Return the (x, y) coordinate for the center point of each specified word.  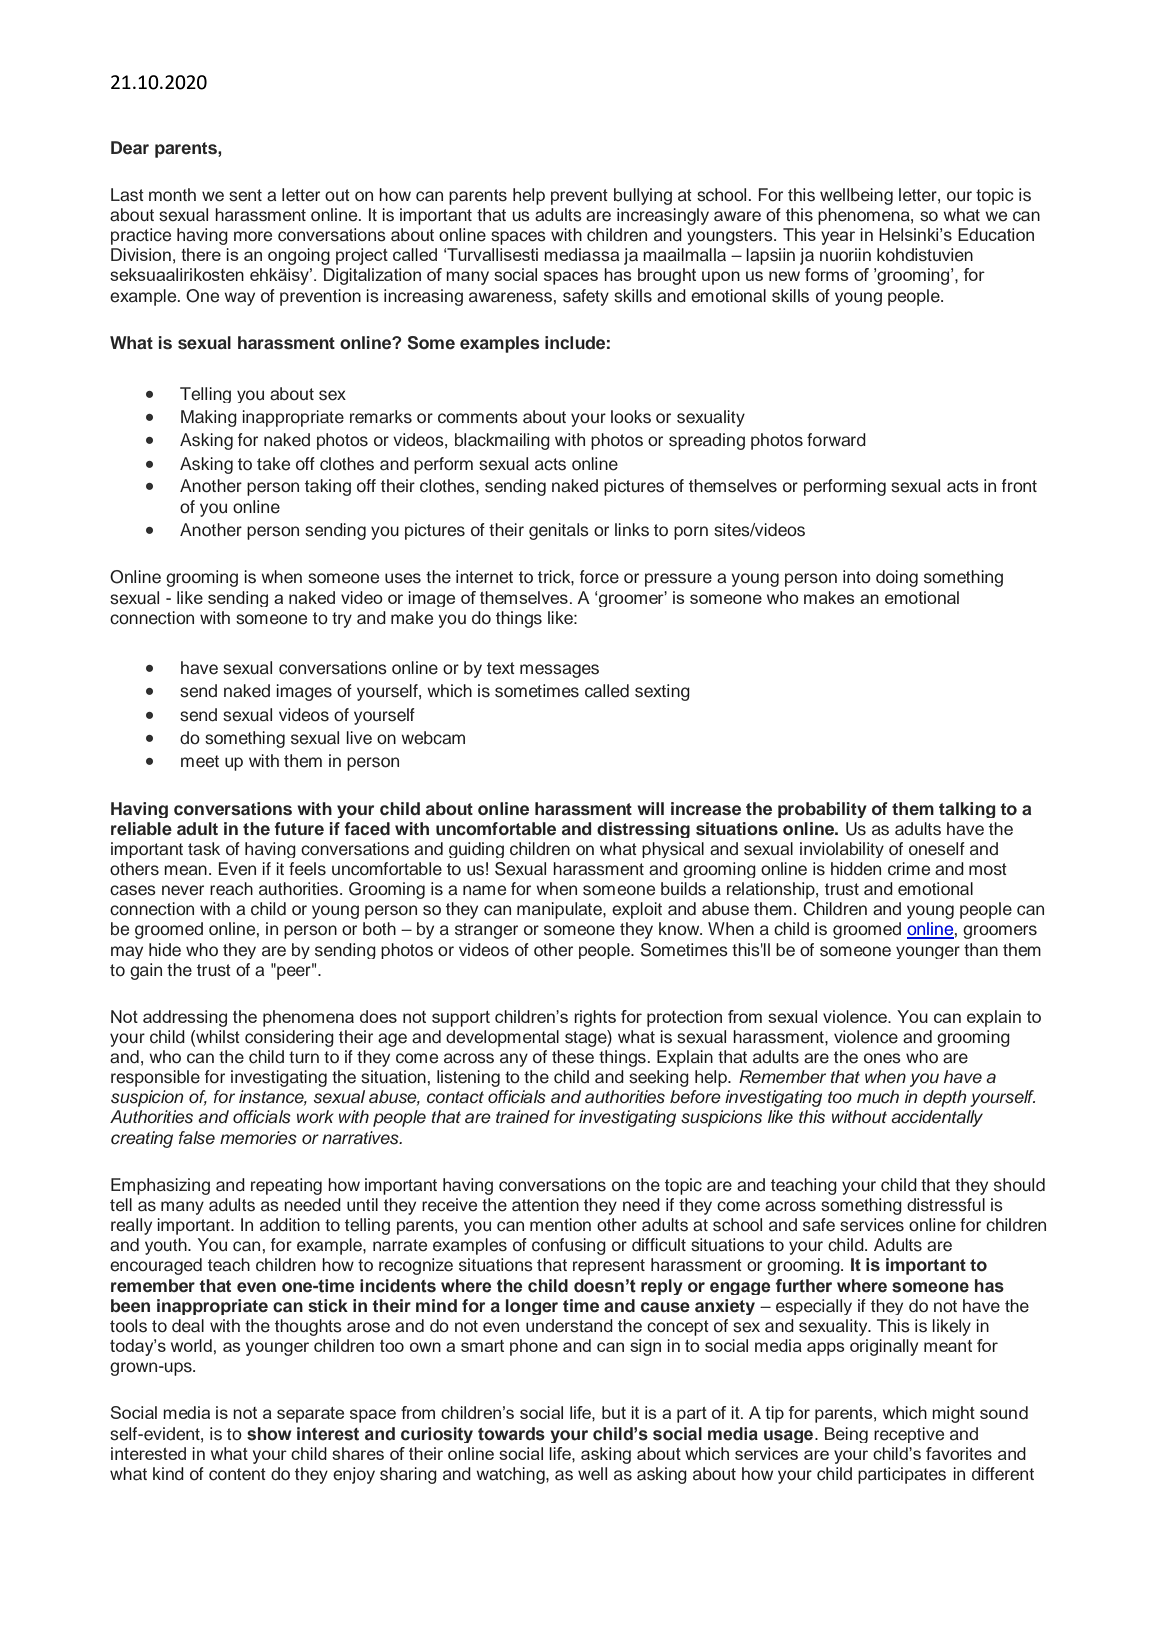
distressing (643, 830)
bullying (643, 196)
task (204, 849)
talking (967, 810)
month (172, 195)
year (838, 238)
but (614, 1412)
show (269, 1434)
